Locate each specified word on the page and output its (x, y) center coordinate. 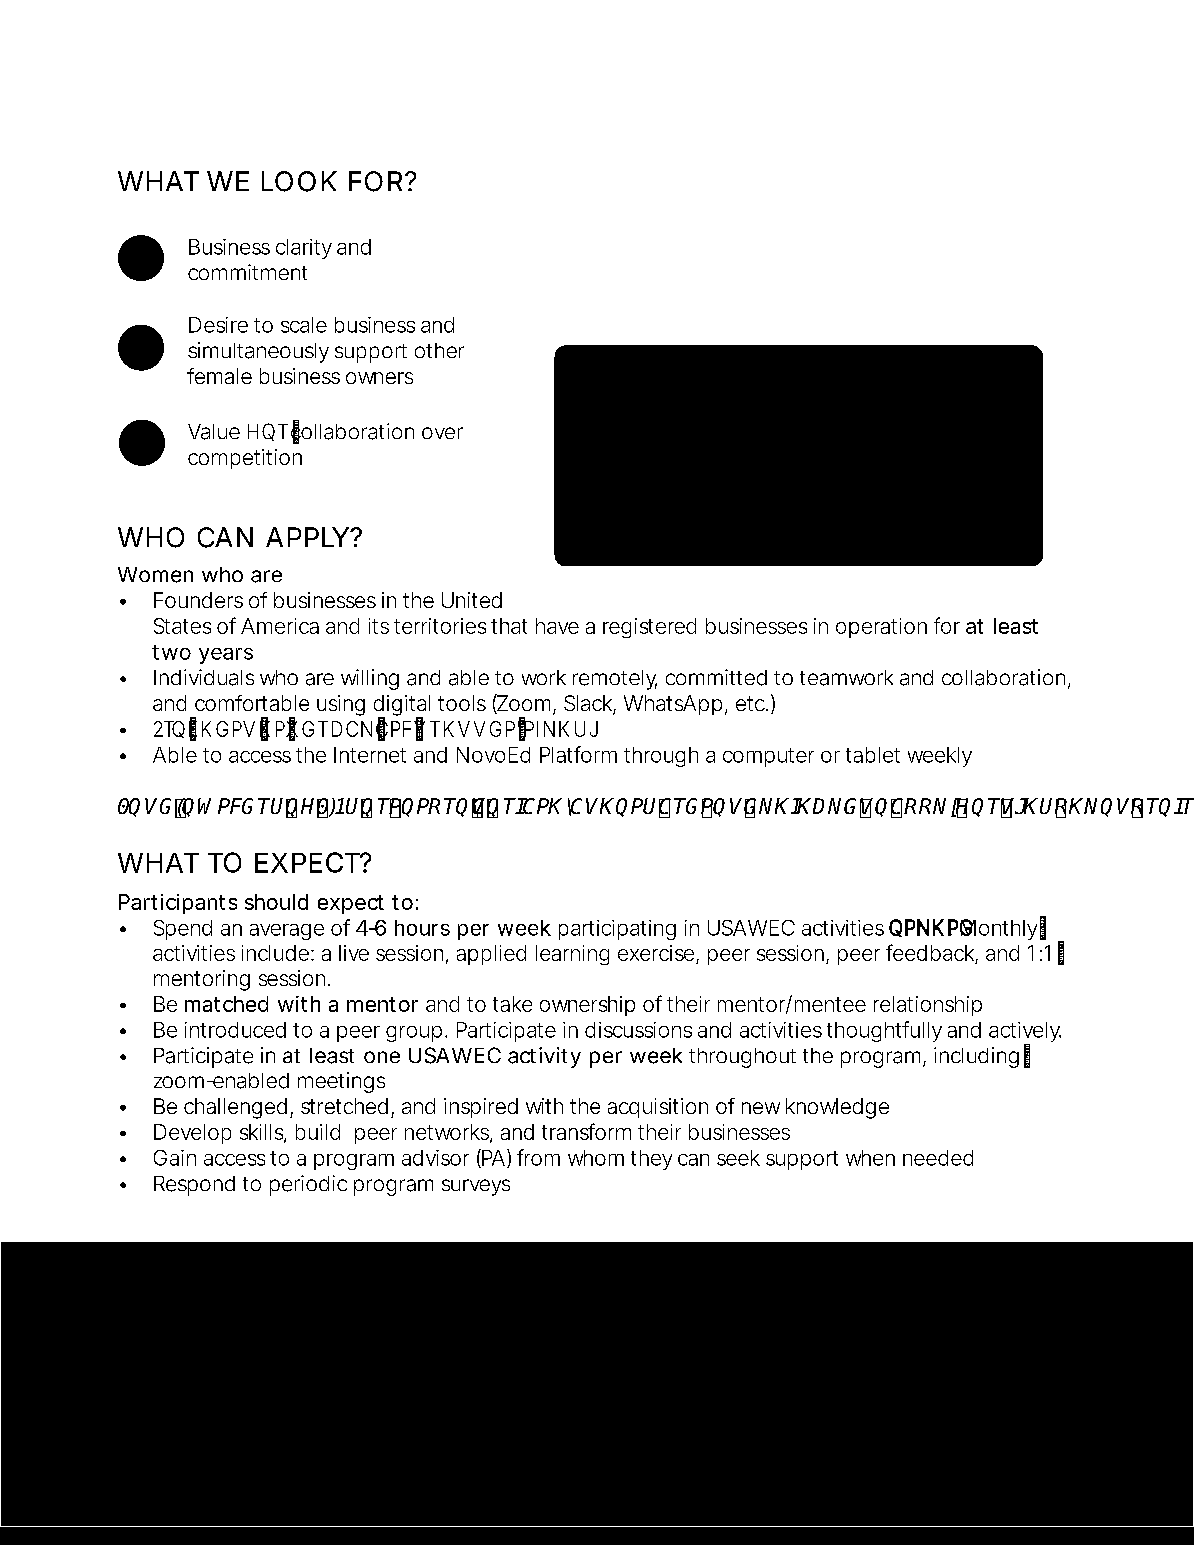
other (439, 350)
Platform (578, 754)
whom (596, 1158)
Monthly (998, 929)
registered (649, 628)
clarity (304, 249)
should (276, 902)
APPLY (307, 537)
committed (716, 677)
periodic (308, 1185)
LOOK (299, 181)
